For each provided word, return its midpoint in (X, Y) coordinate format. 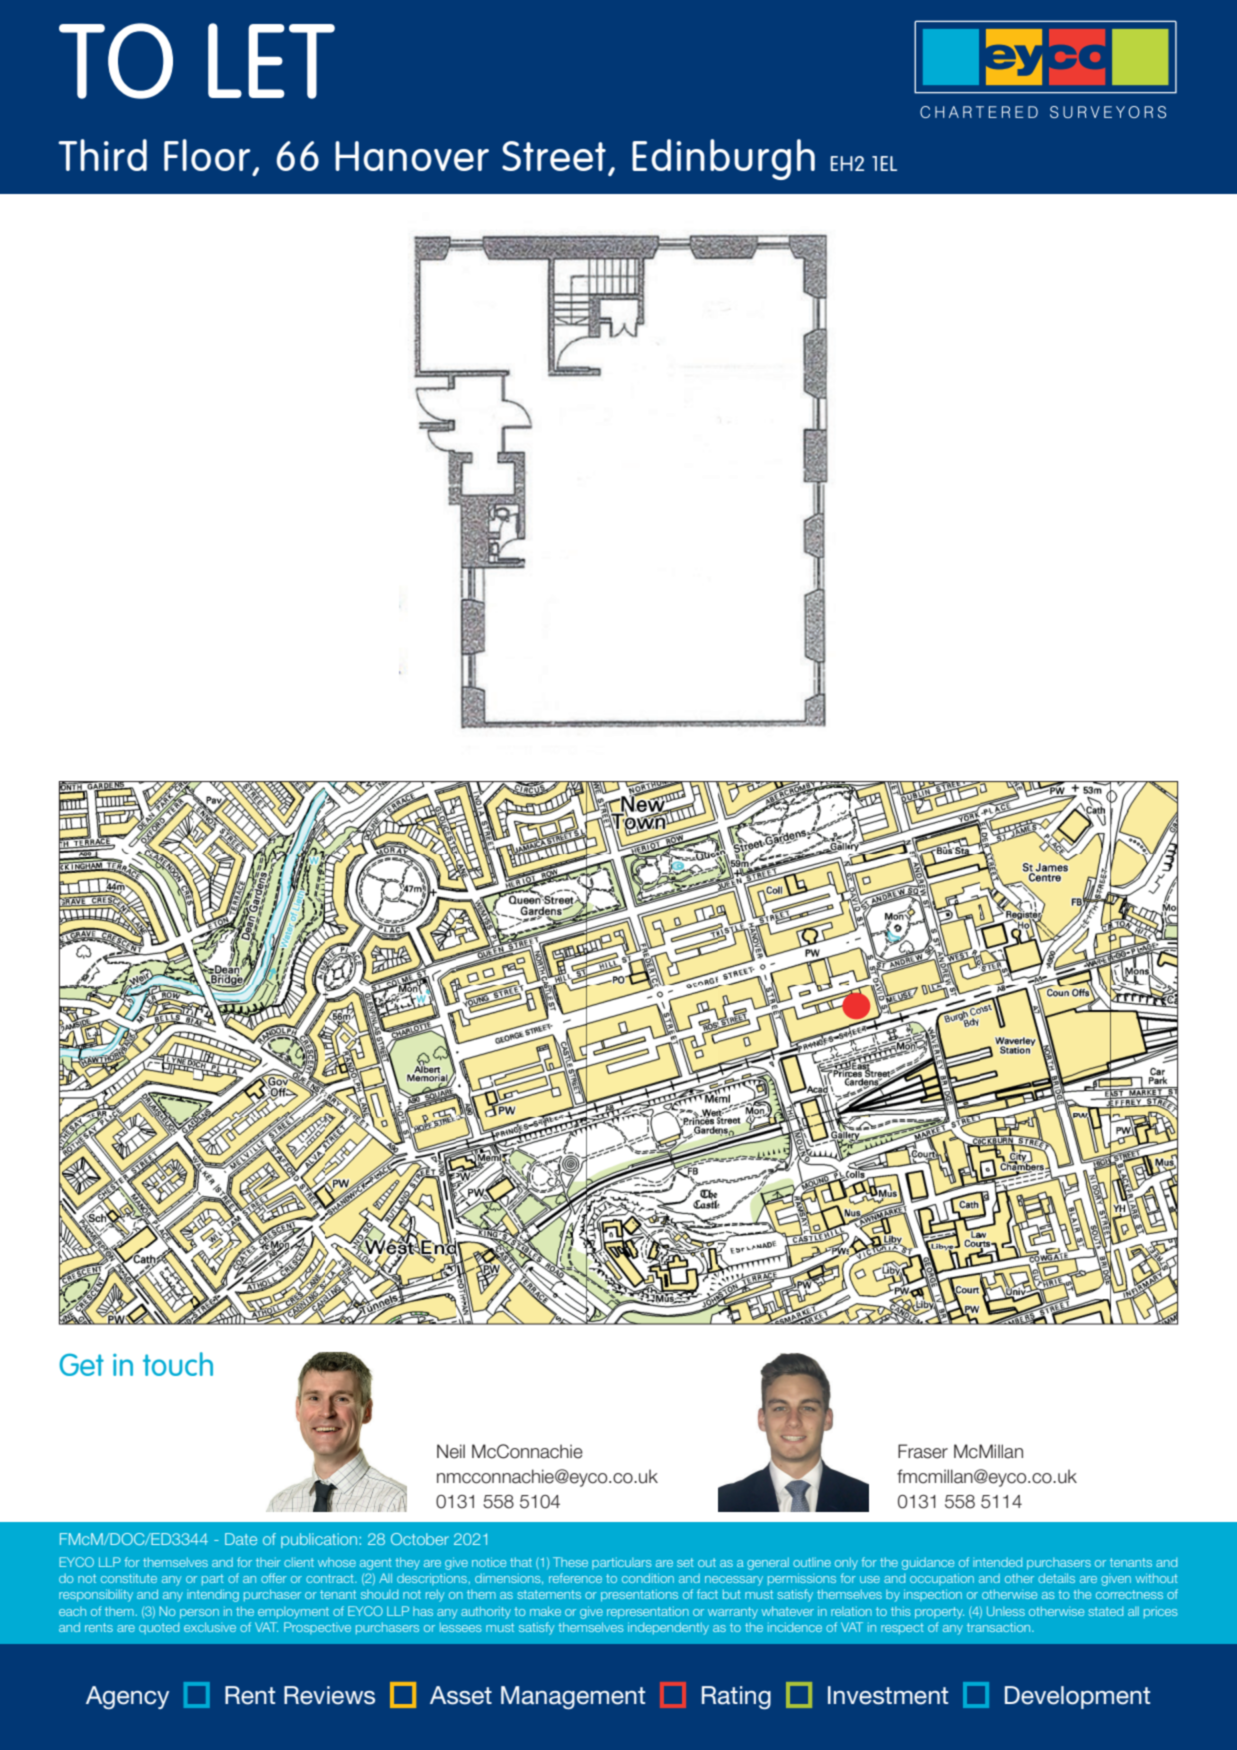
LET (271, 61)
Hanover (412, 156)
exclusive (210, 1627)
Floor (207, 155)
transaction (1000, 1627)
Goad (72, 1257)
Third (102, 155)
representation (648, 1612)
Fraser (923, 1451)
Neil (451, 1451)
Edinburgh (723, 159)
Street (554, 156)
